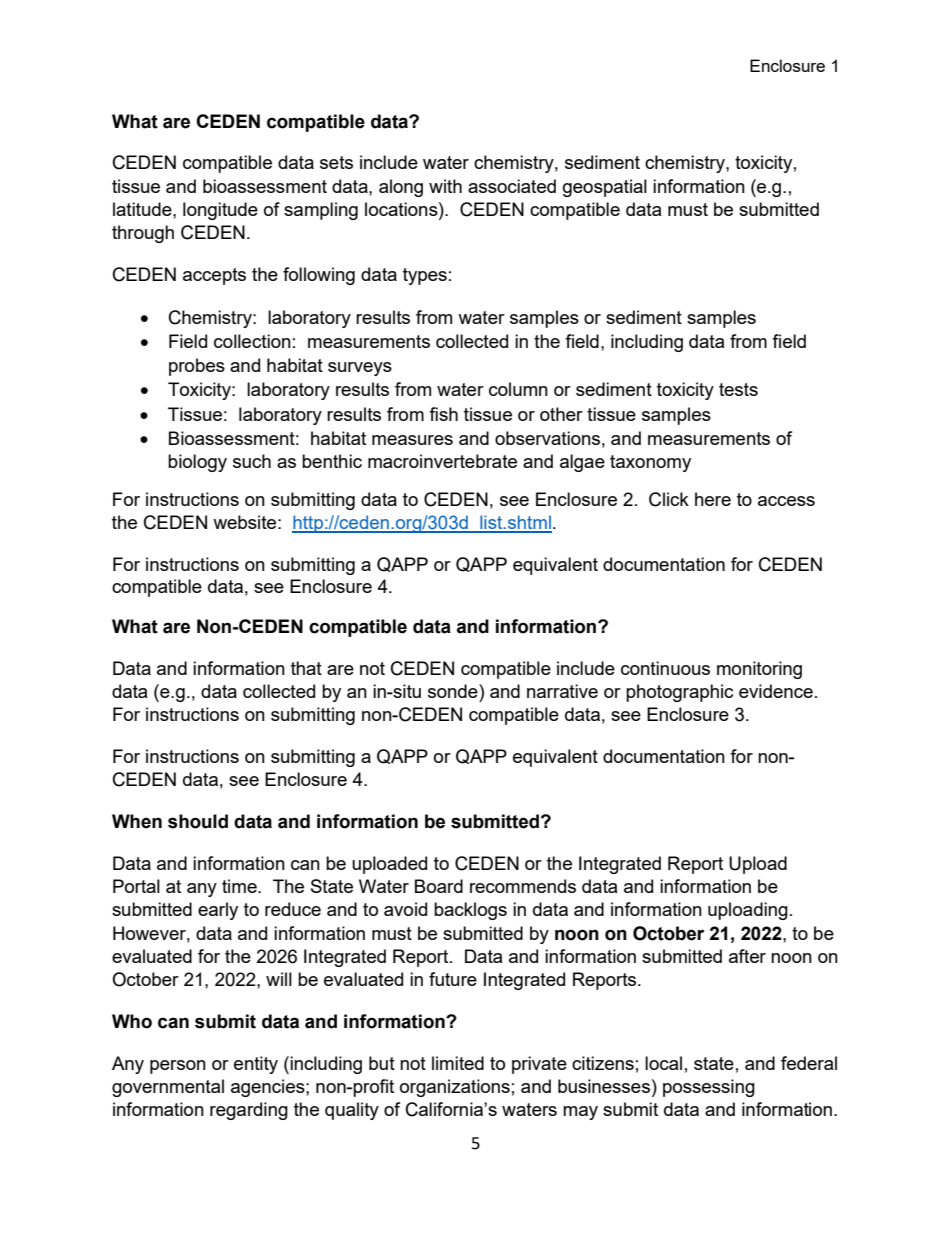 Image resolution: width=952 pixels, height=1233 pixels. Describe the element at coordinates (439, 886) in the screenshot. I see `Board` at that location.
